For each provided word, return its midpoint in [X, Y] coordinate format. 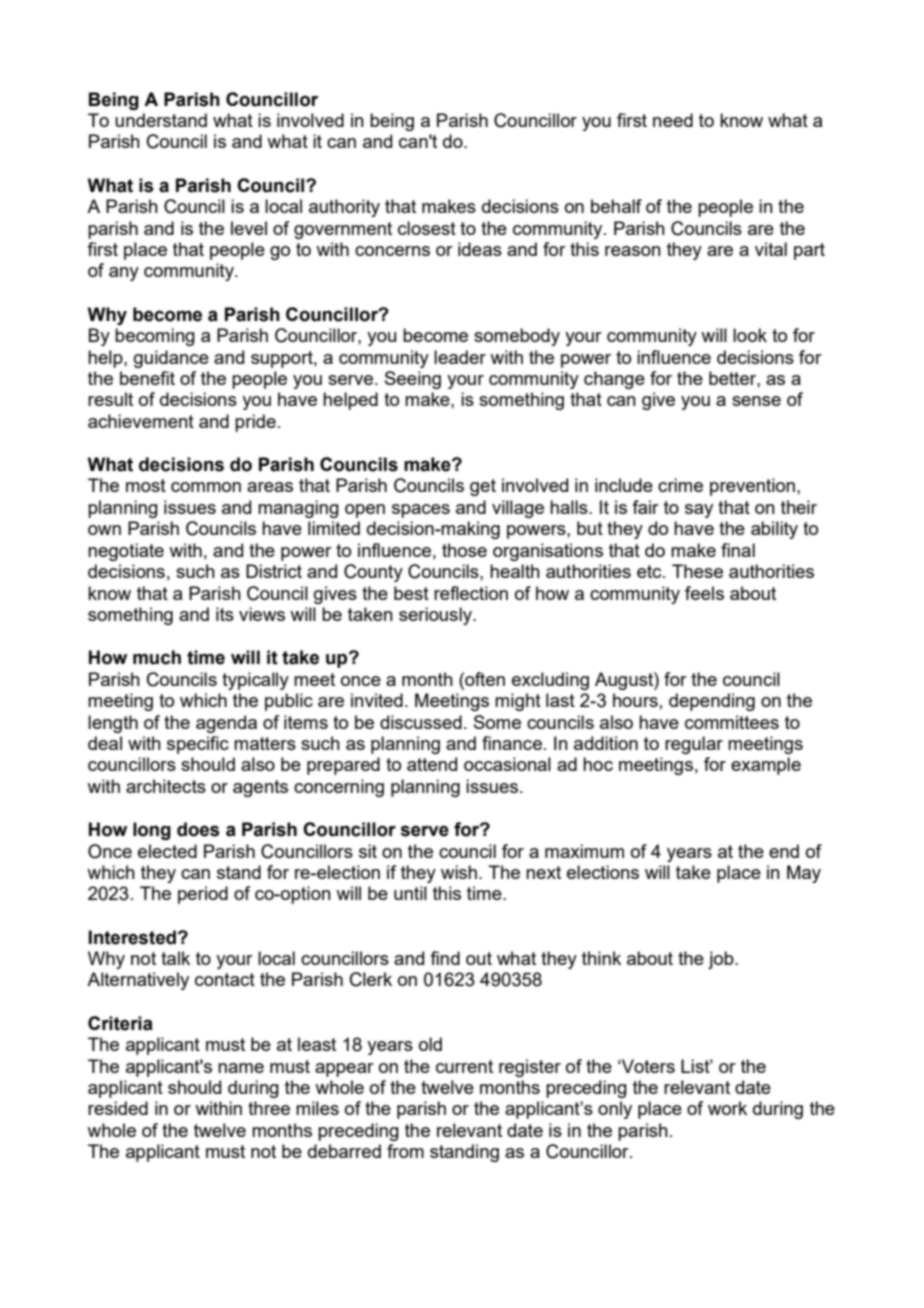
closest [427, 228]
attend [432, 764]
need [673, 120]
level [249, 228]
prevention [752, 487]
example [766, 766]
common [206, 487]
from [405, 1151]
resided [118, 1108]
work [727, 1108]
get [483, 487]
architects [166, 786]
